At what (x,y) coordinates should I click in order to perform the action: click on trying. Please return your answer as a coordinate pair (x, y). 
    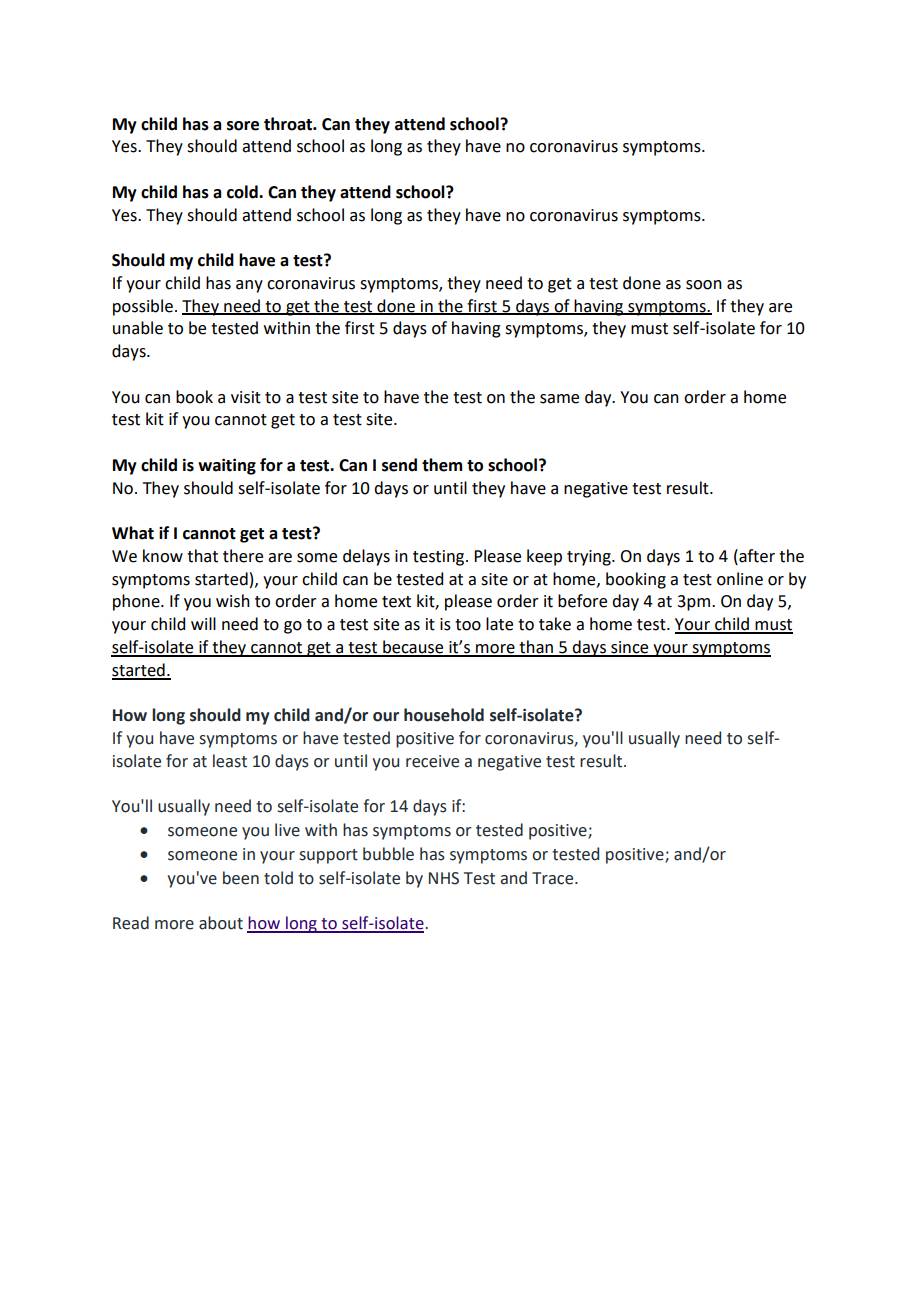
    Looking at the image, I should click on (590, 558).
